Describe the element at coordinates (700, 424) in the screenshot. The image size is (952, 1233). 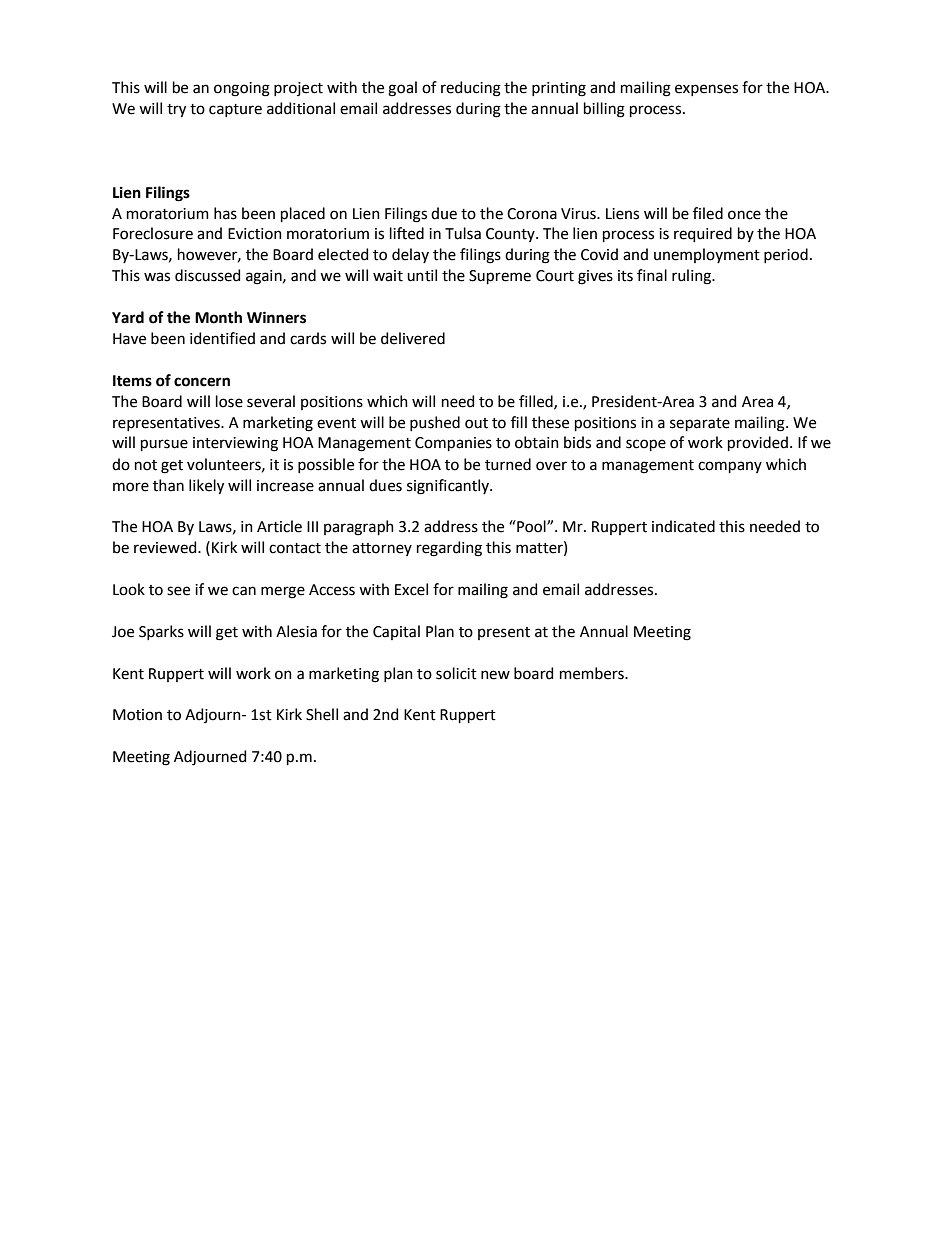
I see `separate` at that location.
